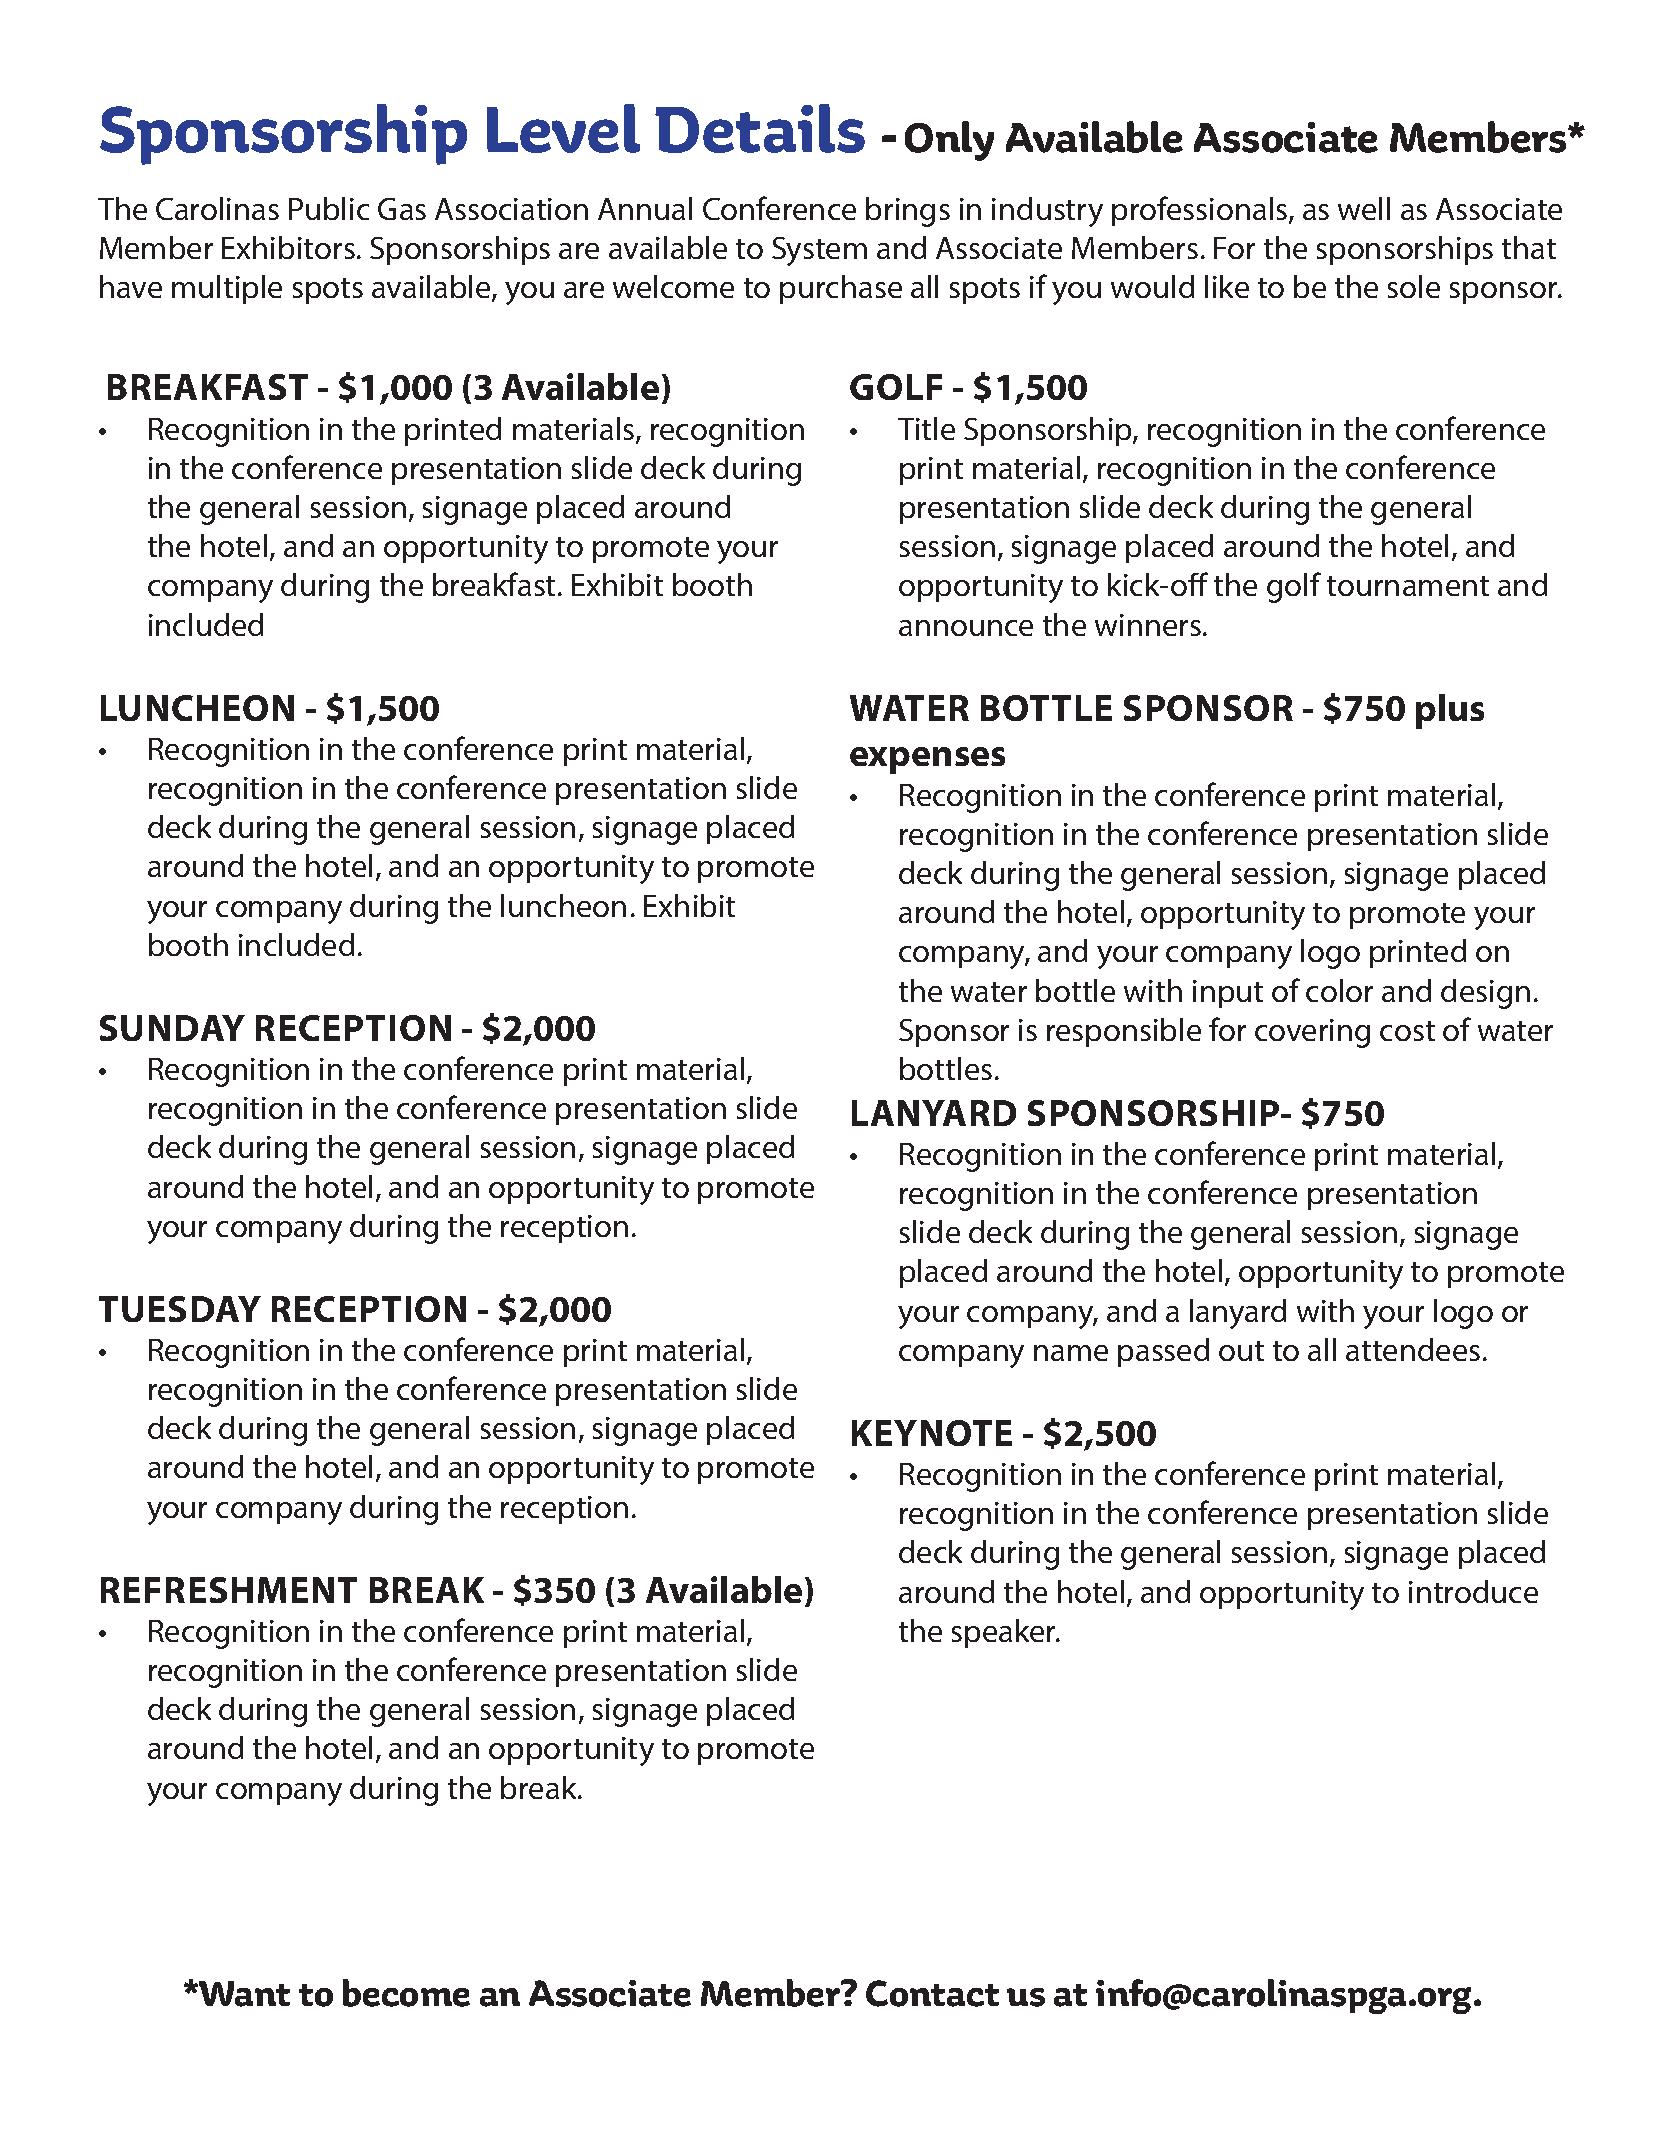 The width and height of the screenshot is (1666, 2156). I want to click on TUESDAY, so click(180, 1309).
